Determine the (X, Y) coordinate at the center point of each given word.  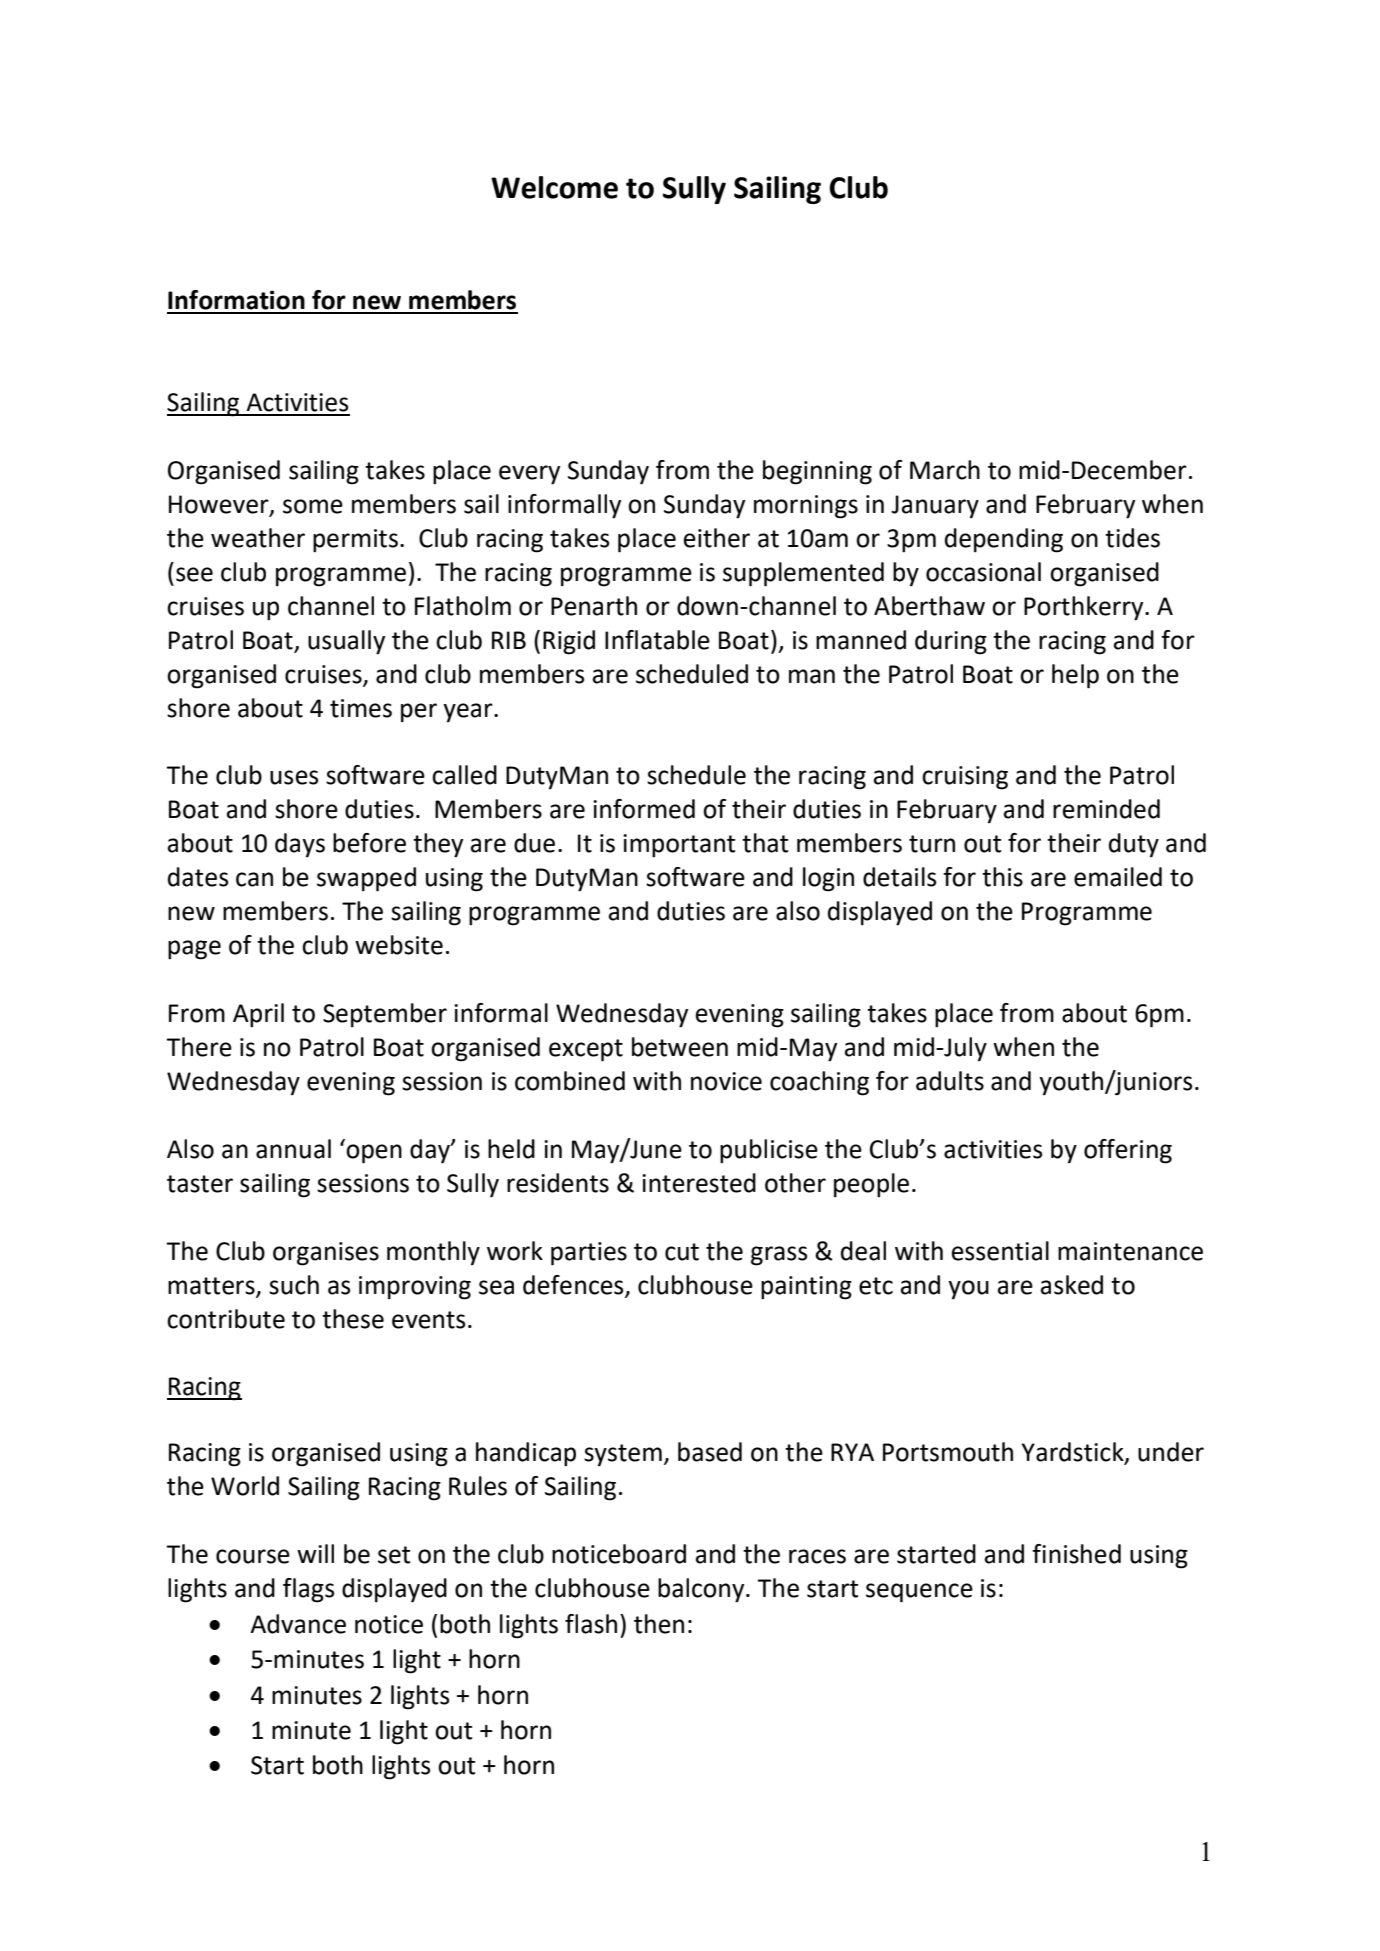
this (1002, 877)
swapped (366, 879)
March (945, 470)
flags (308, 1590)
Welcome (554, 187)
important (679, 846)
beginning (817, 472)
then (659, 1624)
